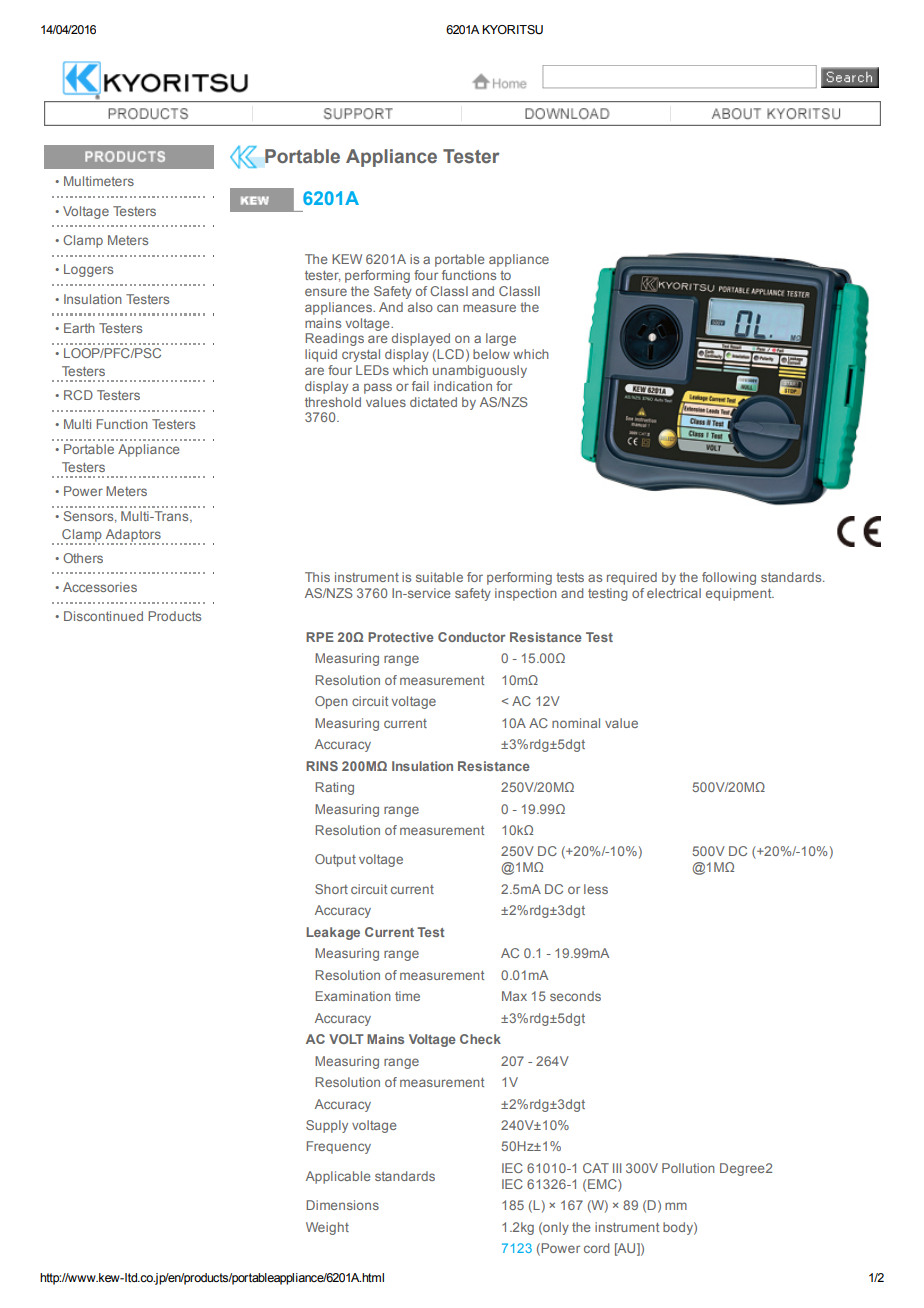 Image resolution: width=924 pixels, height=1308 pixels. What do you see at coordinates (501, 339) in the screenshot?
I see `large` at bounding box center [501, 339].
